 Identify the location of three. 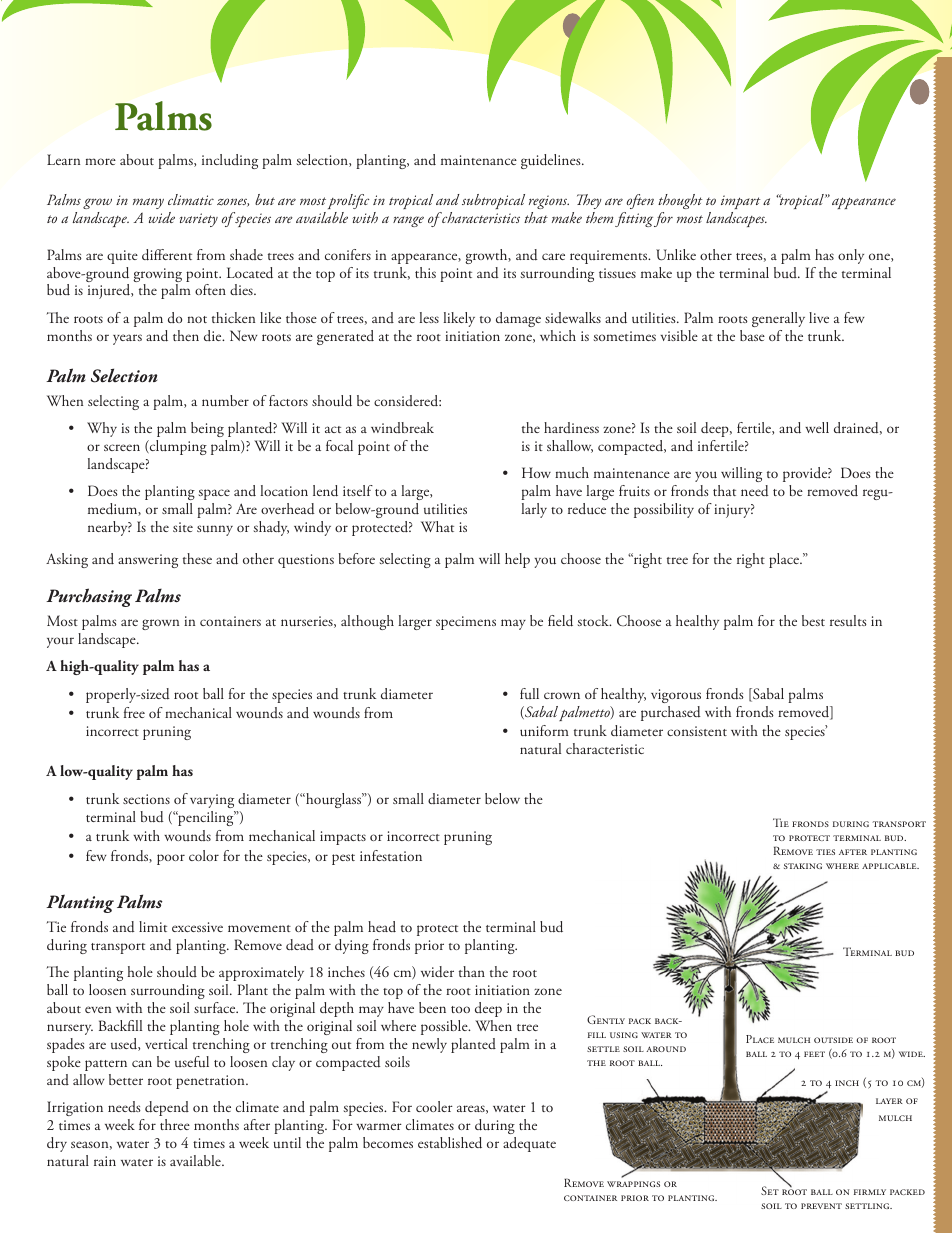
(175, 1124).
